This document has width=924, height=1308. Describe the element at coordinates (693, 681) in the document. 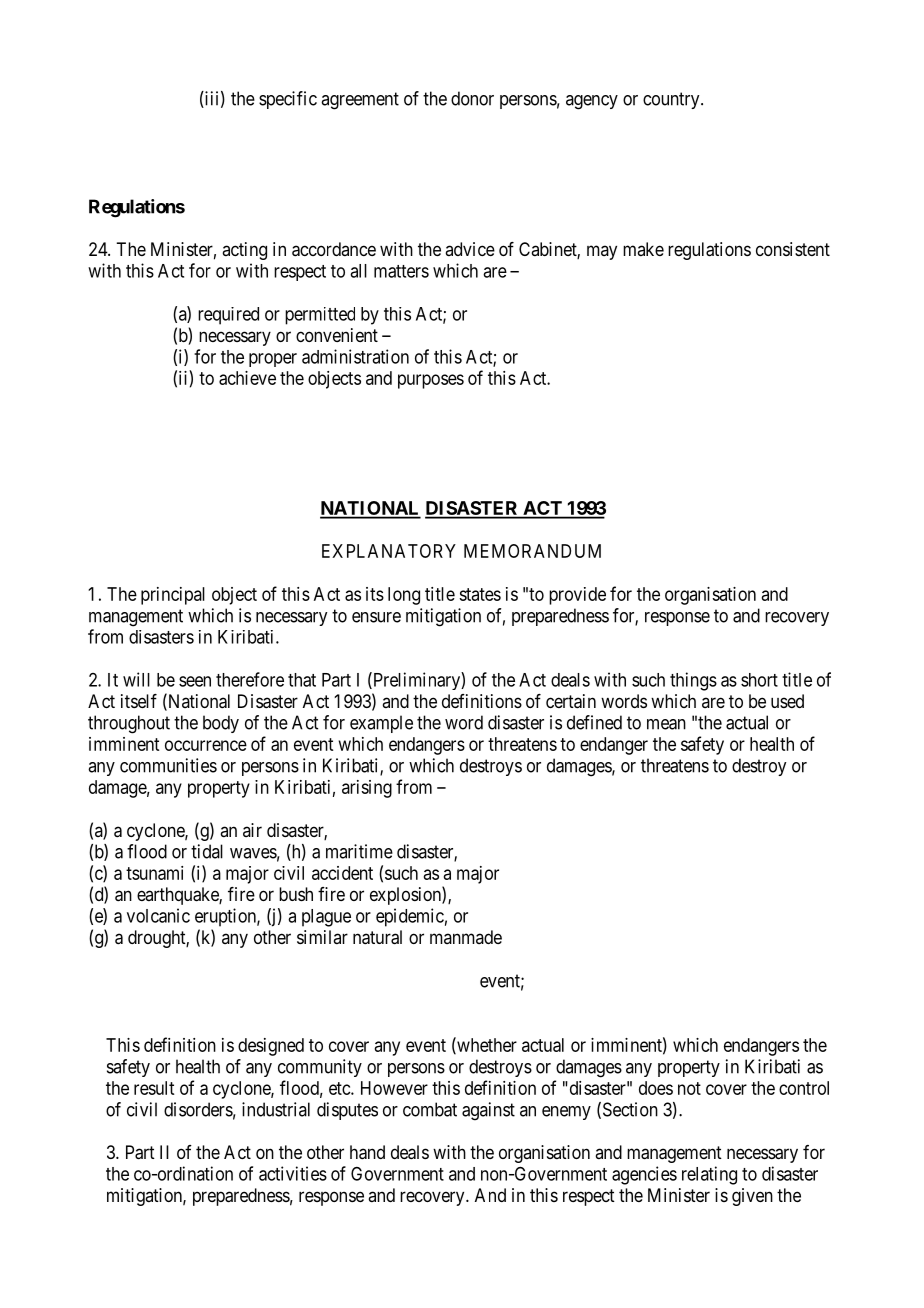

I see `things` at that location.
